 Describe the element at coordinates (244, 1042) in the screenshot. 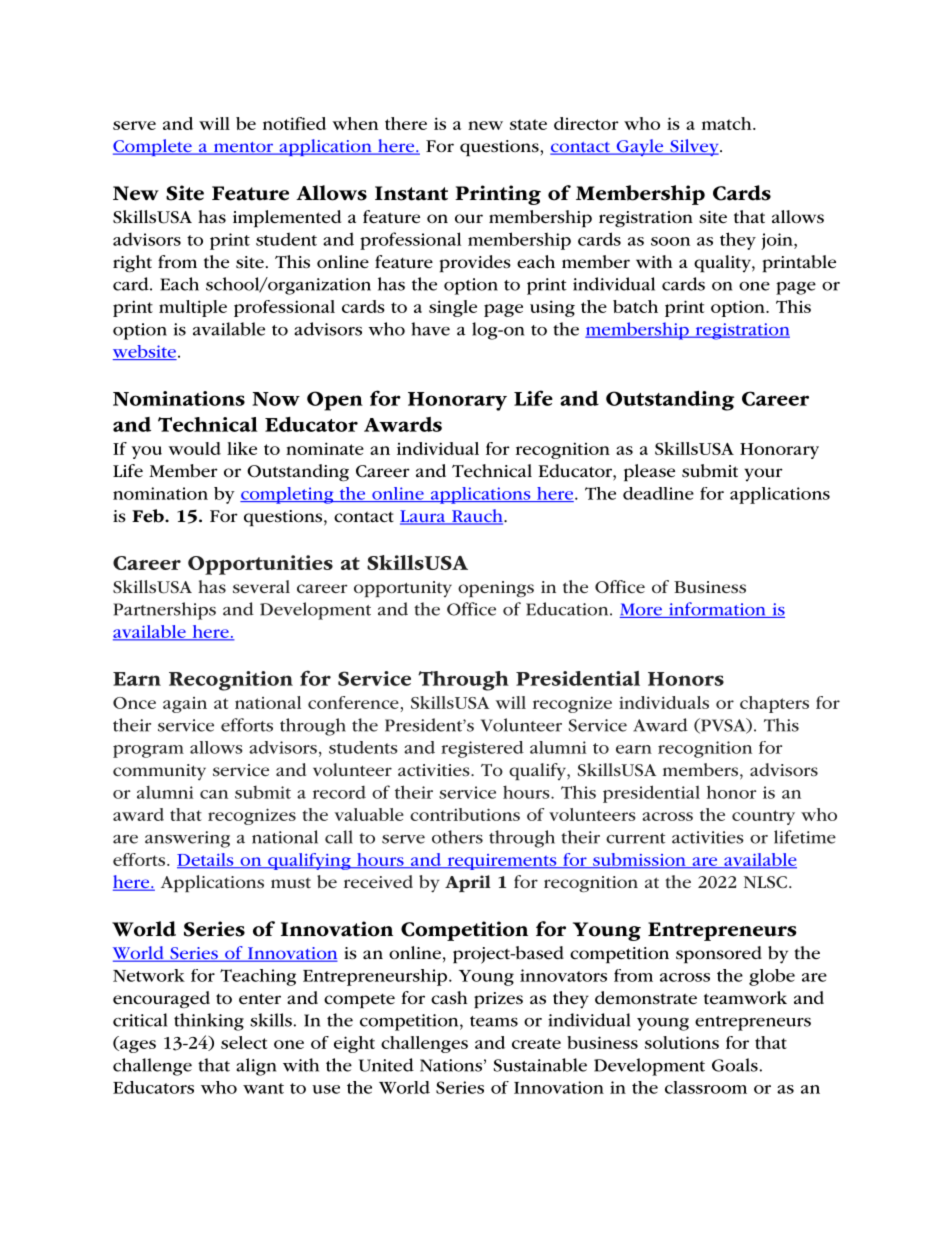

I see `select` at that location.
